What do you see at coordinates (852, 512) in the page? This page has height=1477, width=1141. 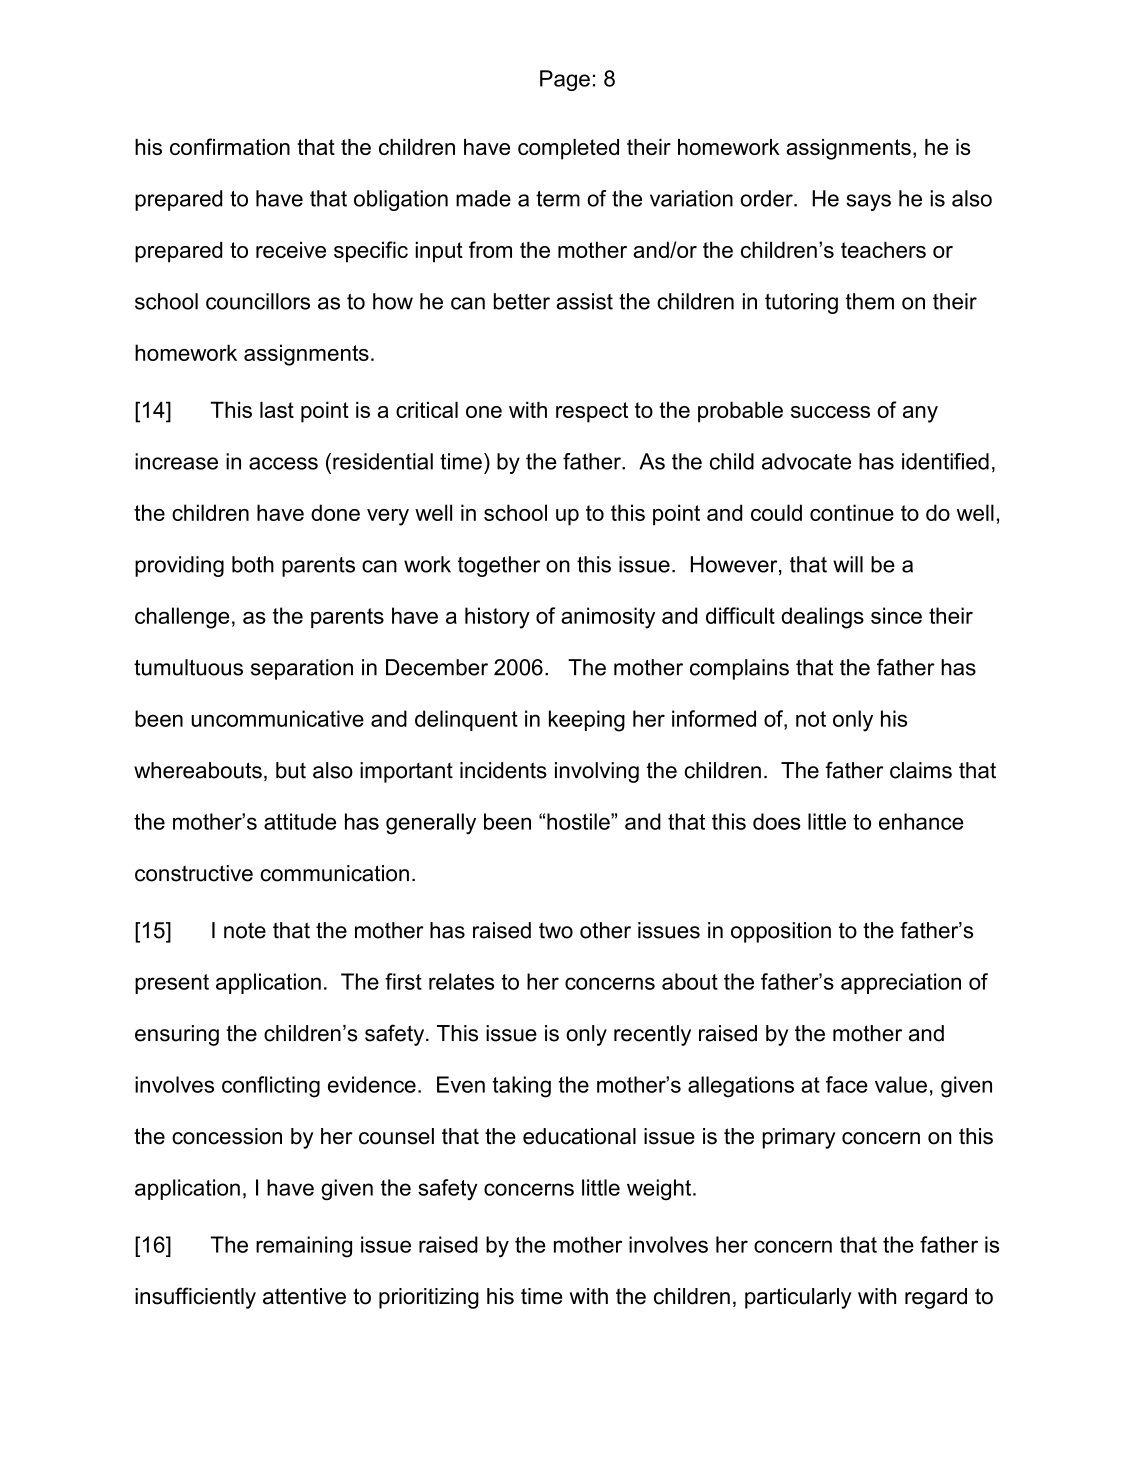 I see `continue` at bounding box center [852, 512].
